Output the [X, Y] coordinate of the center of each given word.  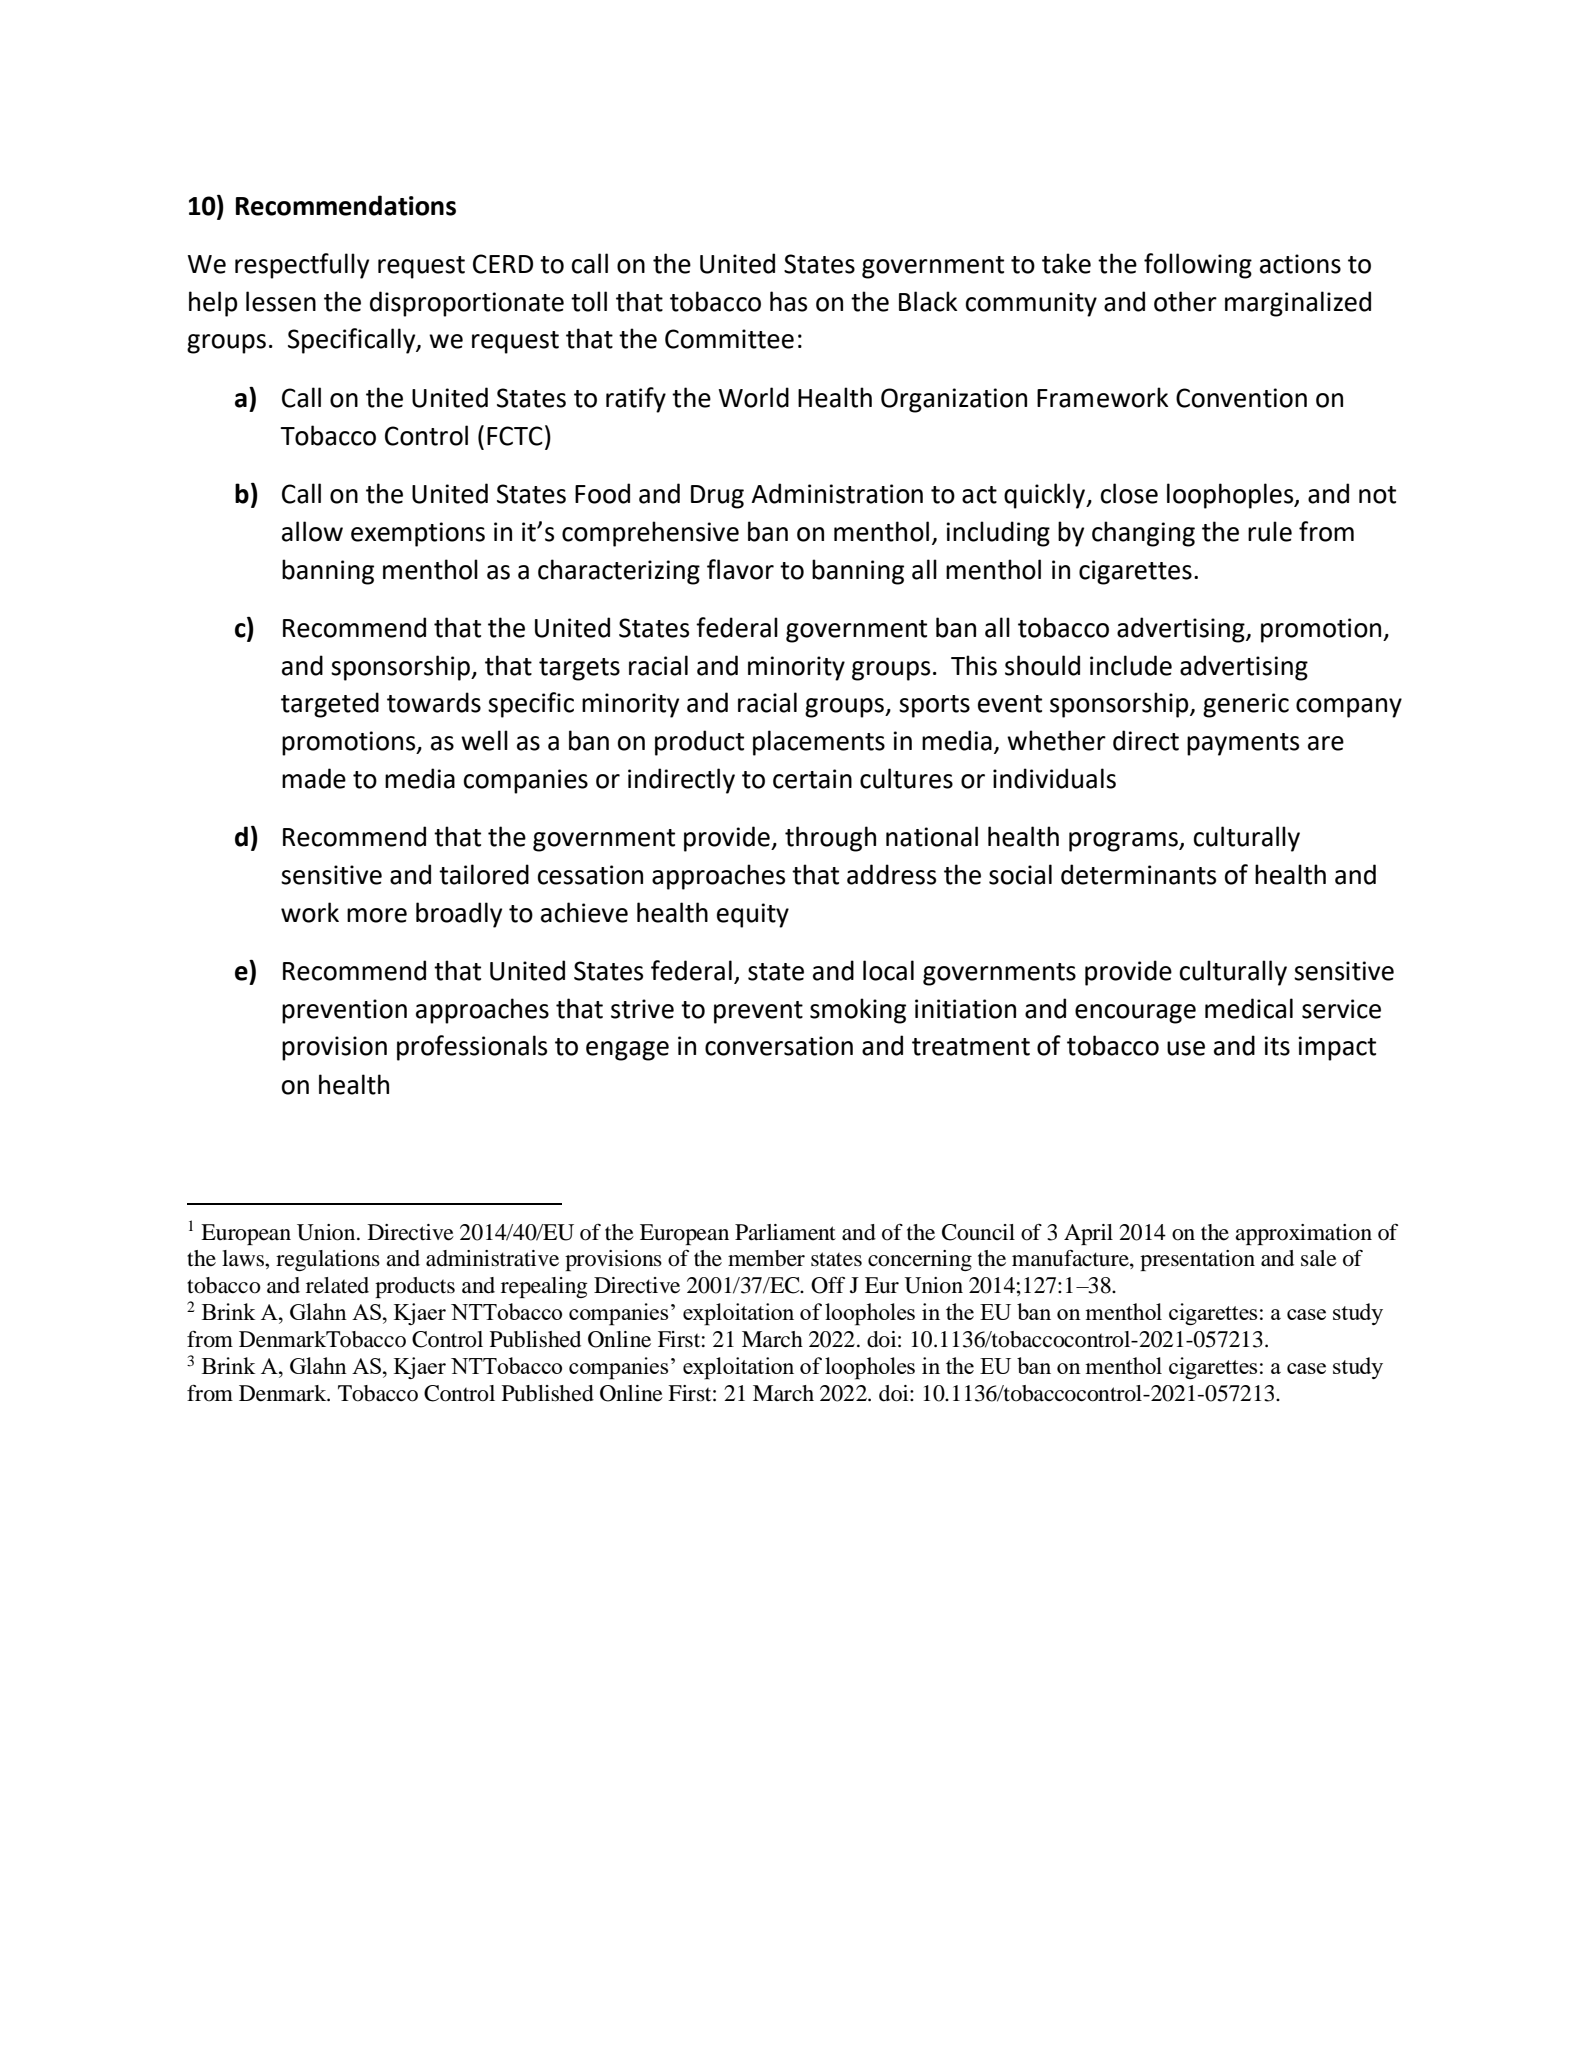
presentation [1197, 1260]
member [766, 1258]
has [788, 301]
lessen [281, 301]
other [1185, 301]
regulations [328, 1260]
